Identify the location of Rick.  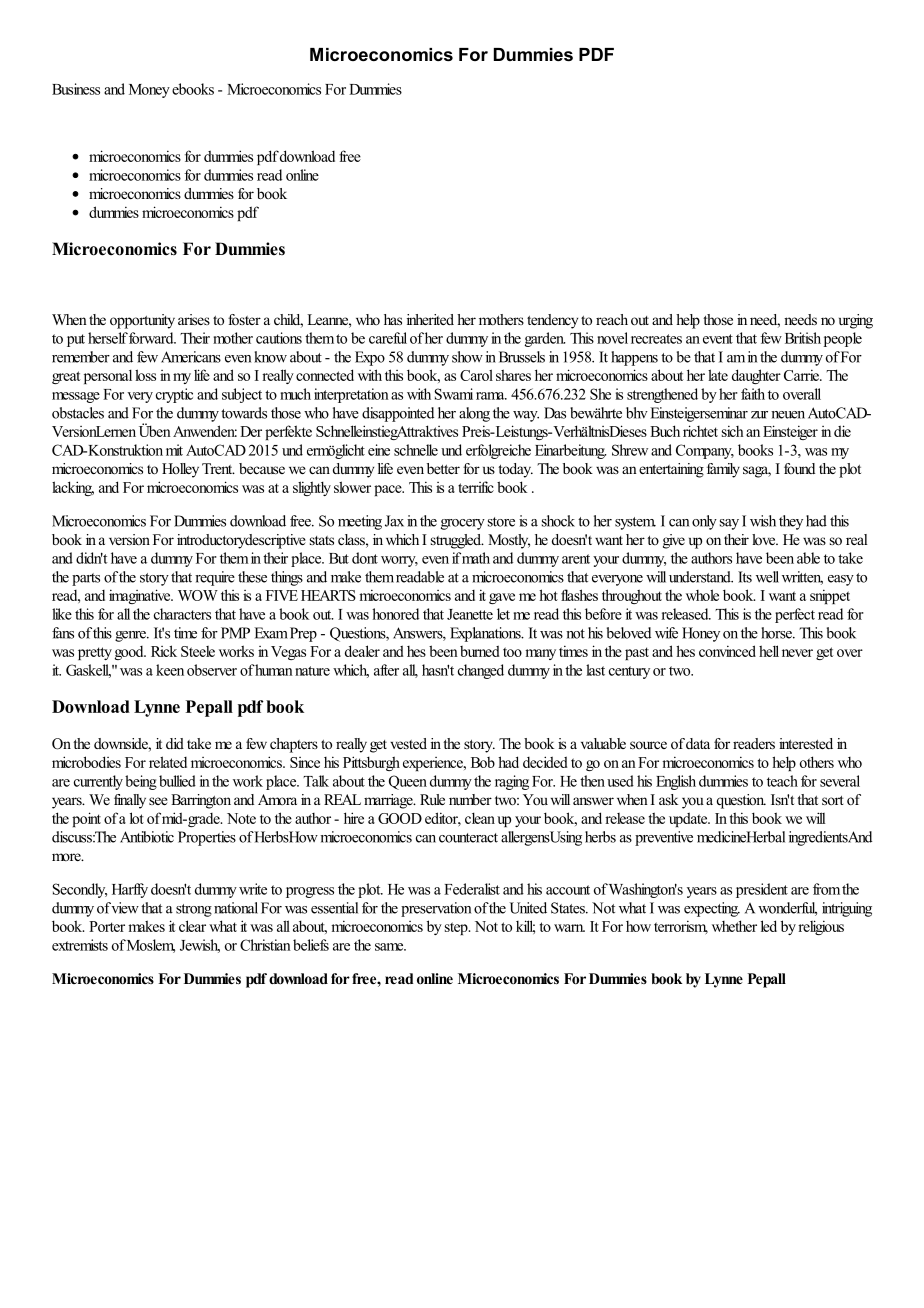
(164, 651).
